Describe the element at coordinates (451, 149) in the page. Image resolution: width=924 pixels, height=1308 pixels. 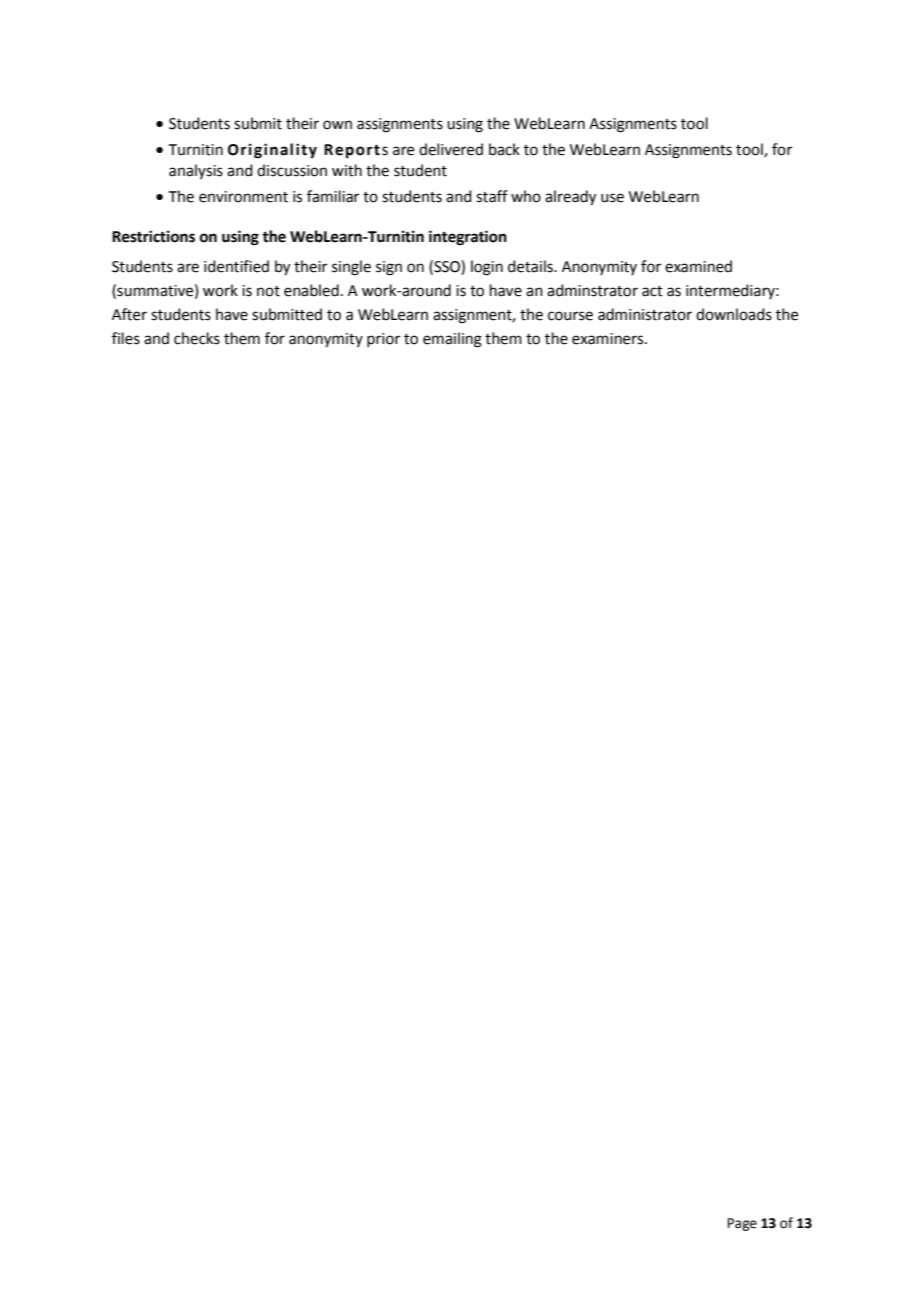
I see `delivered` at that location.
